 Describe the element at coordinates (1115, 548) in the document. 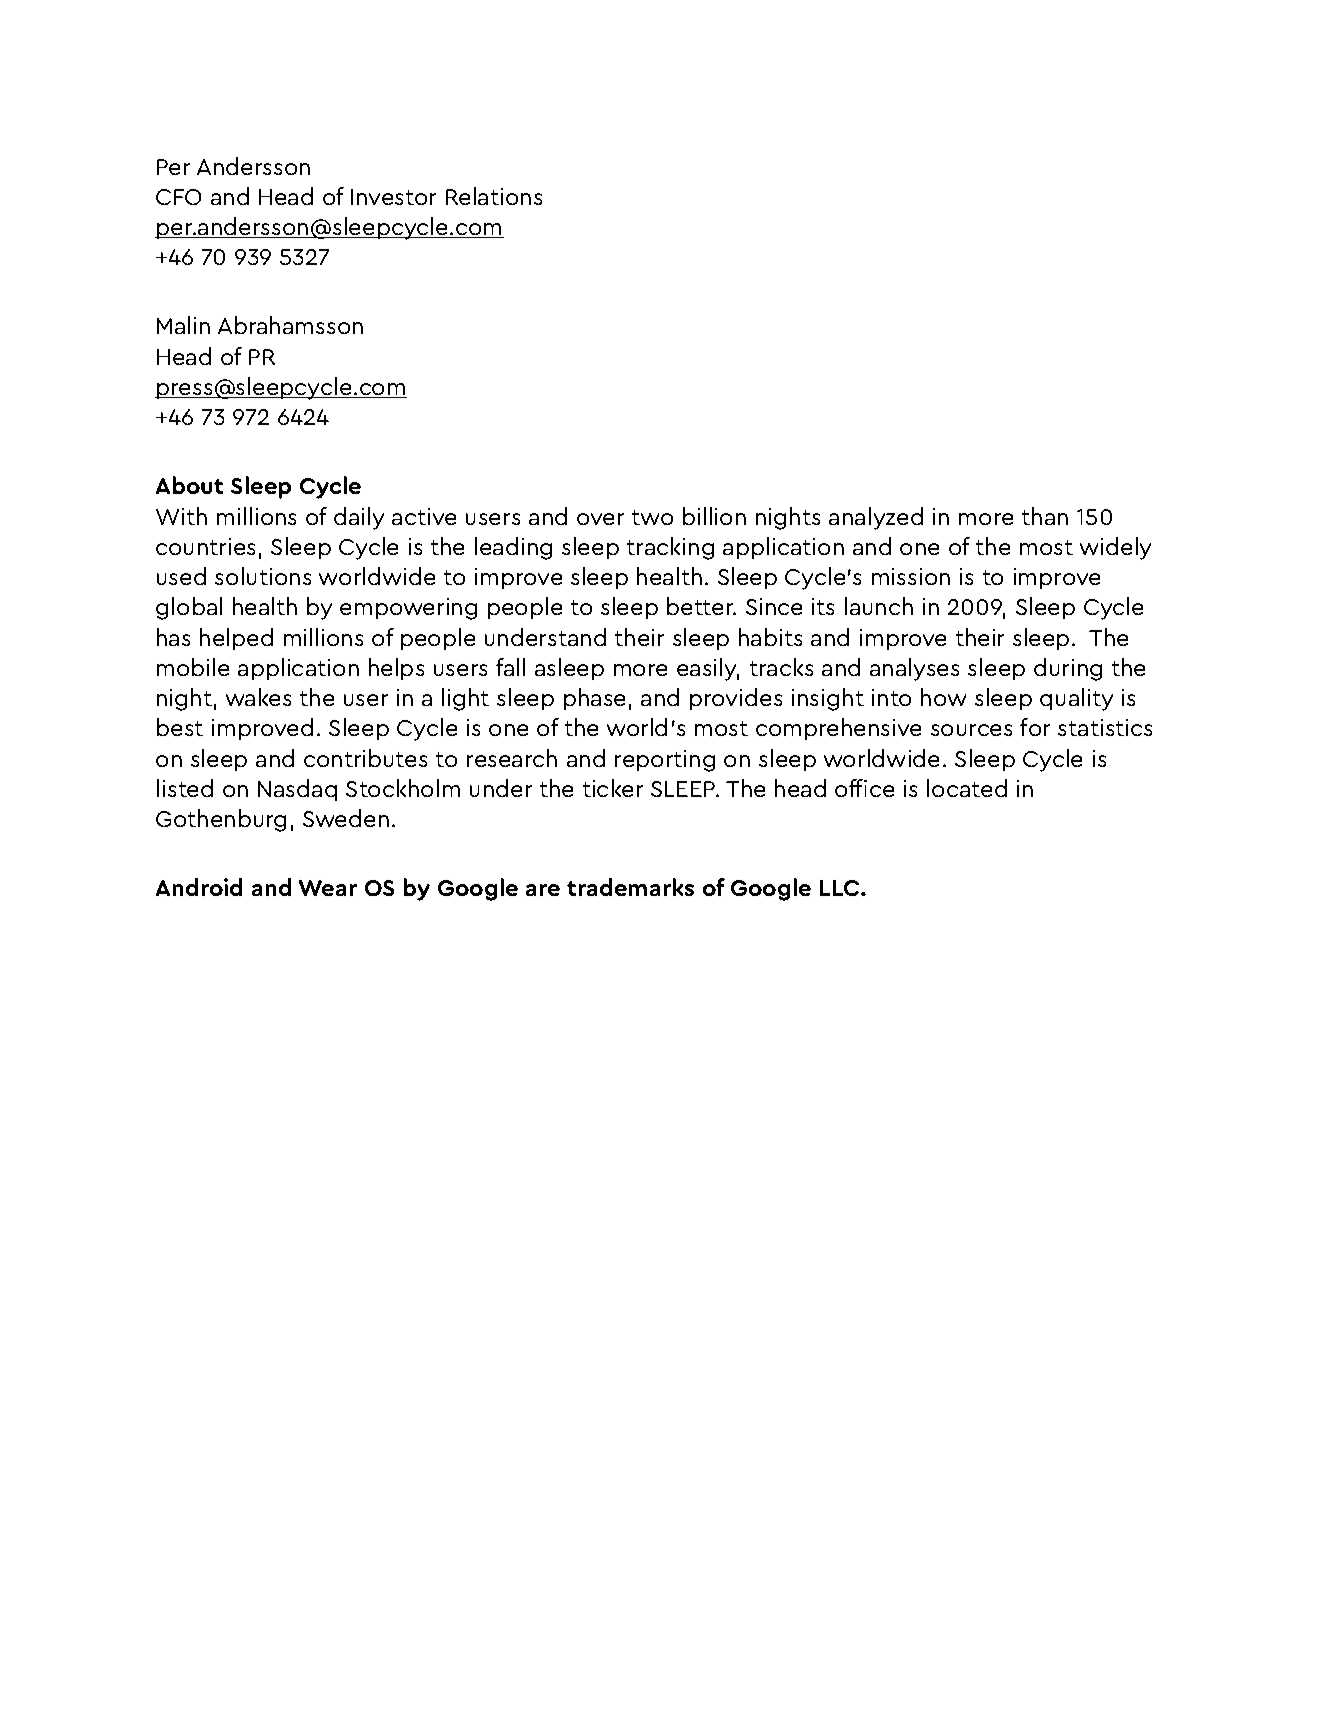

I see `widely` at that location.
